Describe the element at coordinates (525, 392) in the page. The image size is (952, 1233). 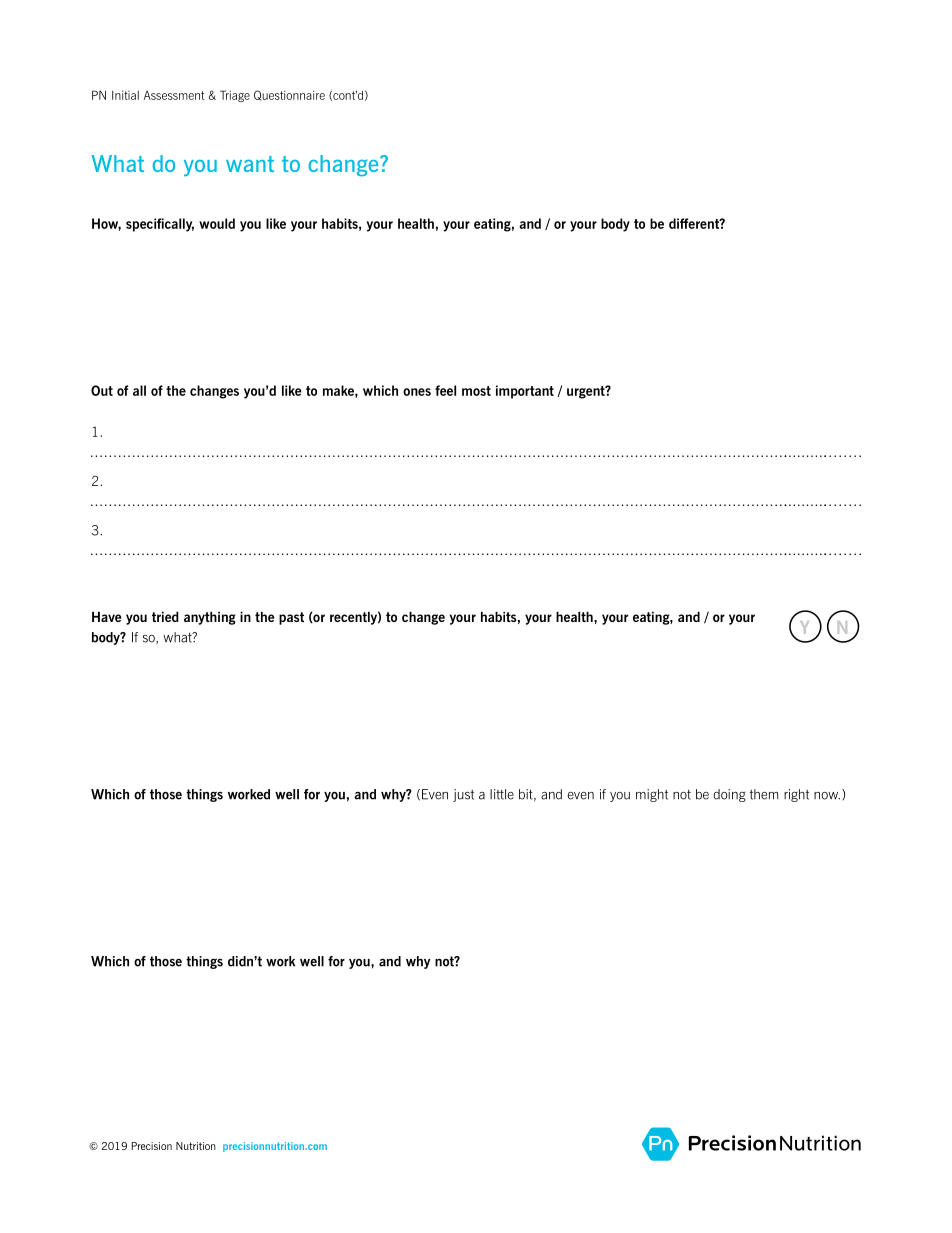
I see `important` at that location.
